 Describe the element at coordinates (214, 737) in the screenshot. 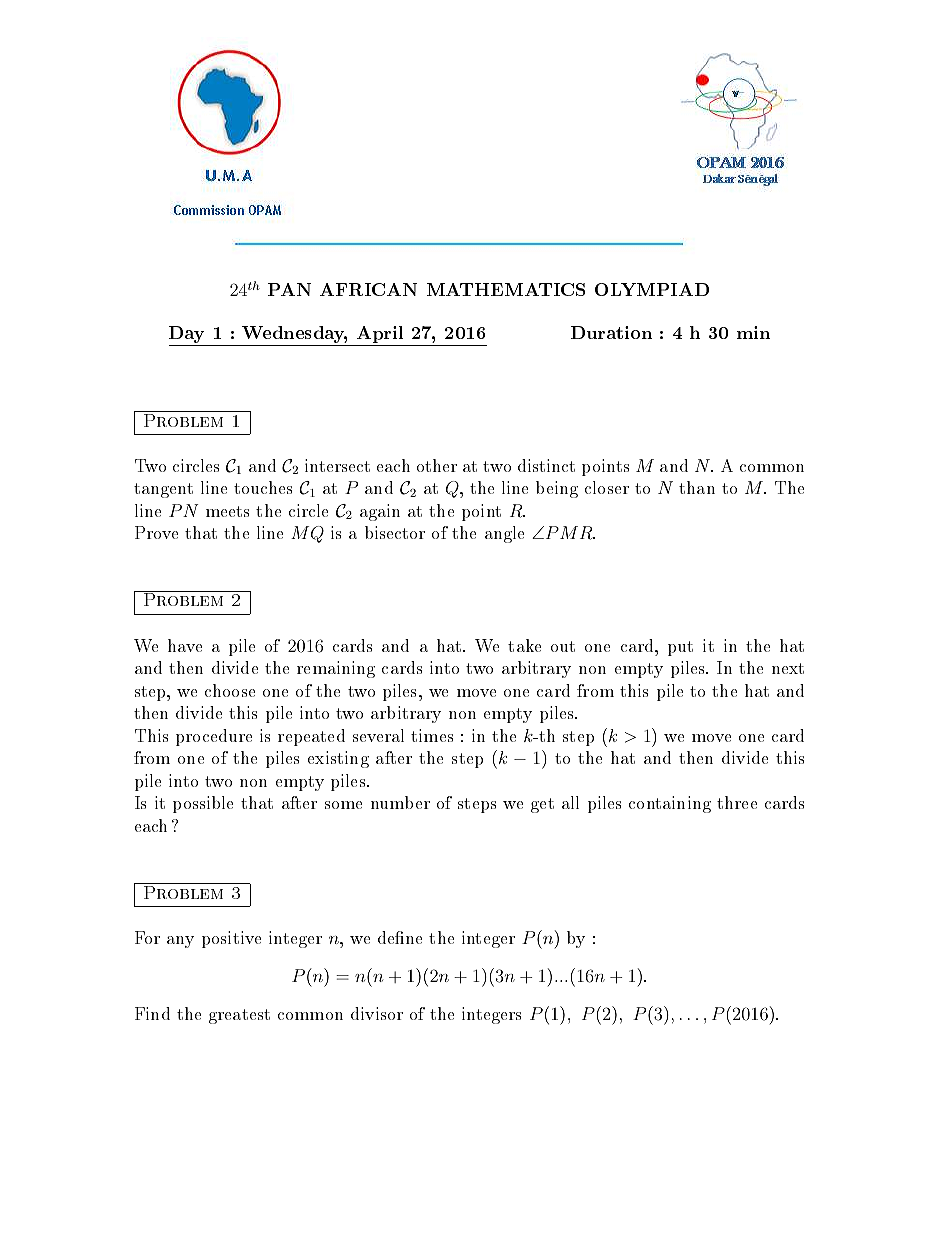

I see `procedure` at that location.
